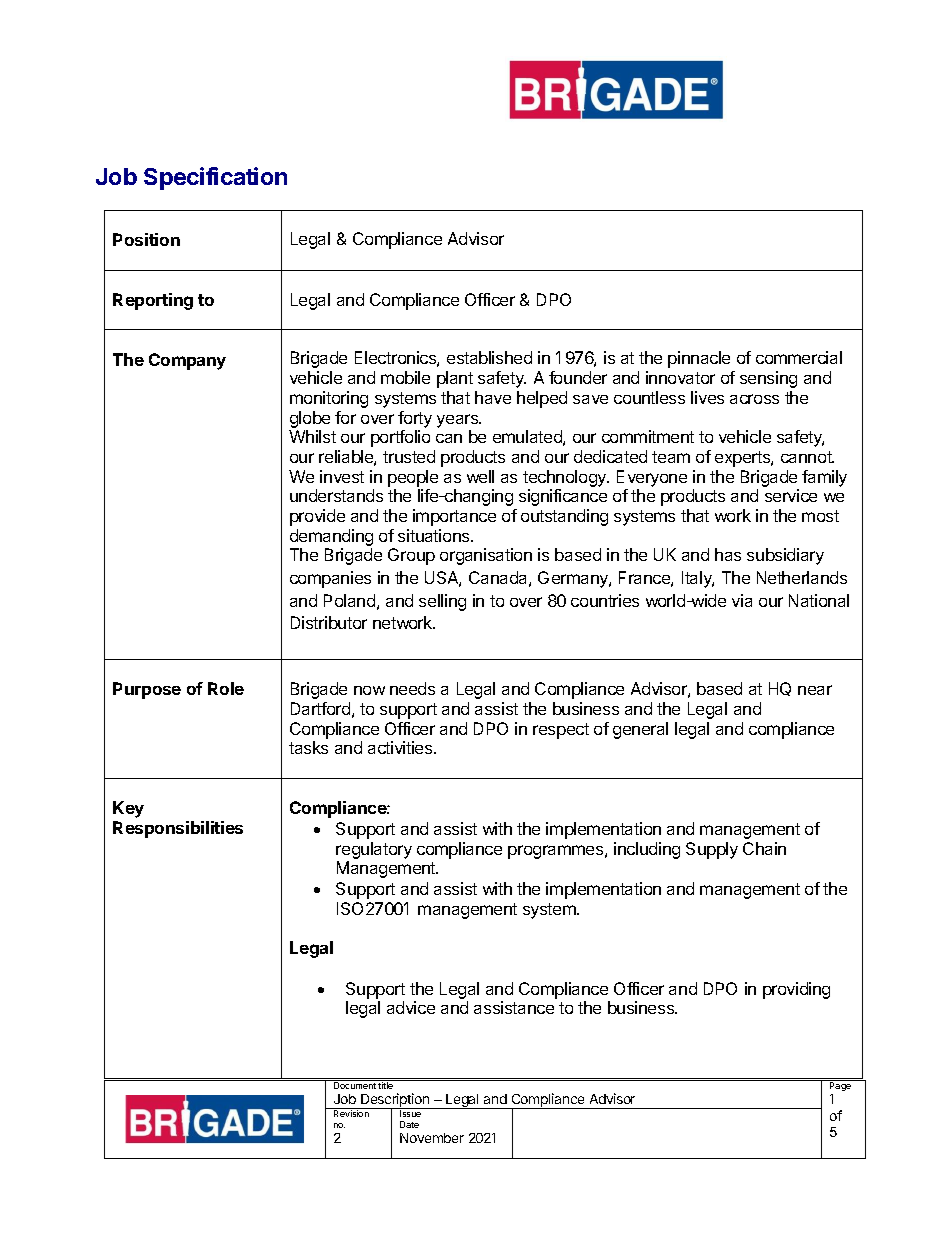 This image has width=952, height=1233. Describe the element at coordinates (489, 357) in the image. I see `established` at that location.
